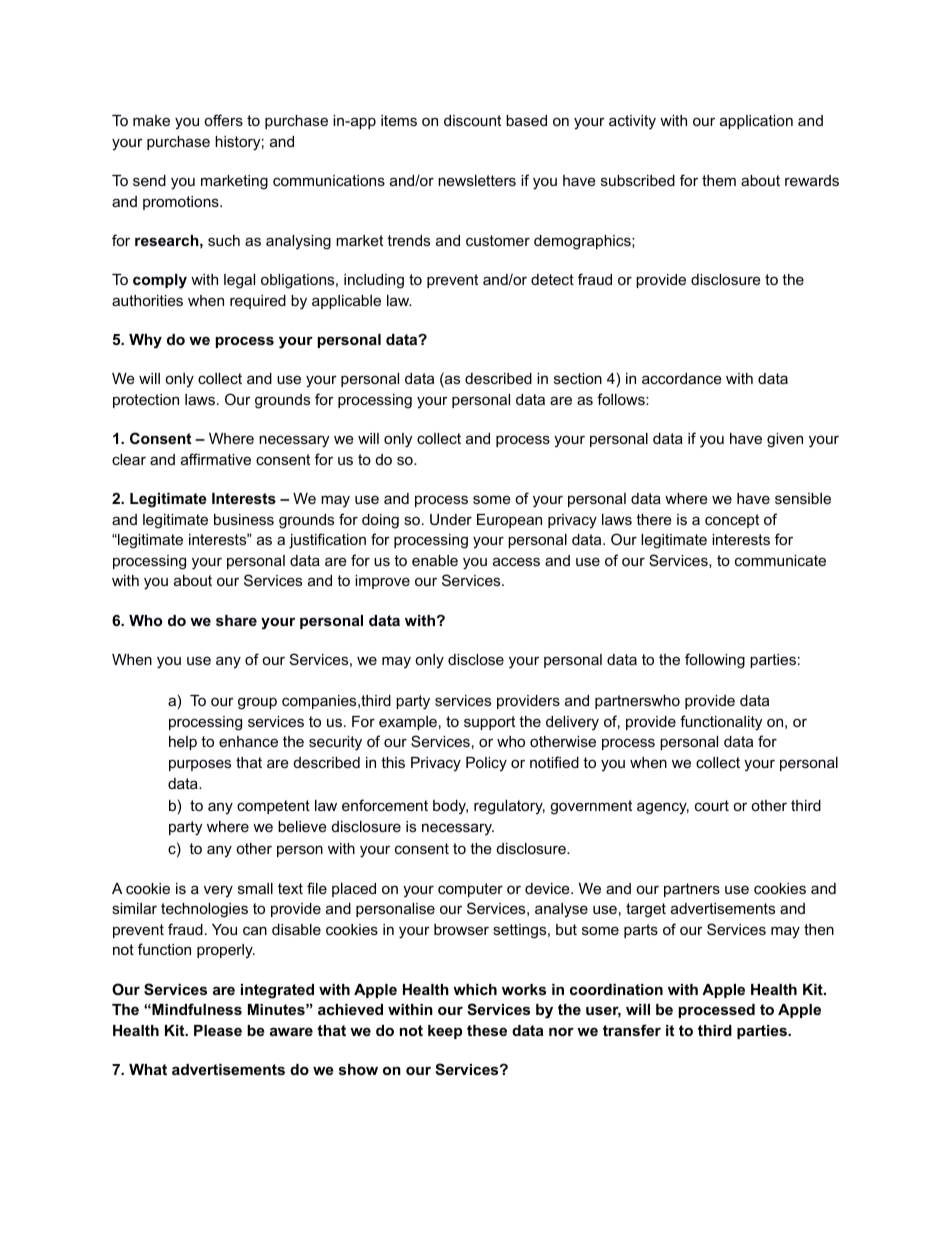 This document has width=952, height=1233. What do you see at coordinates (236, 620) in the document?
I see `share` at bounding box center [236, 620].
